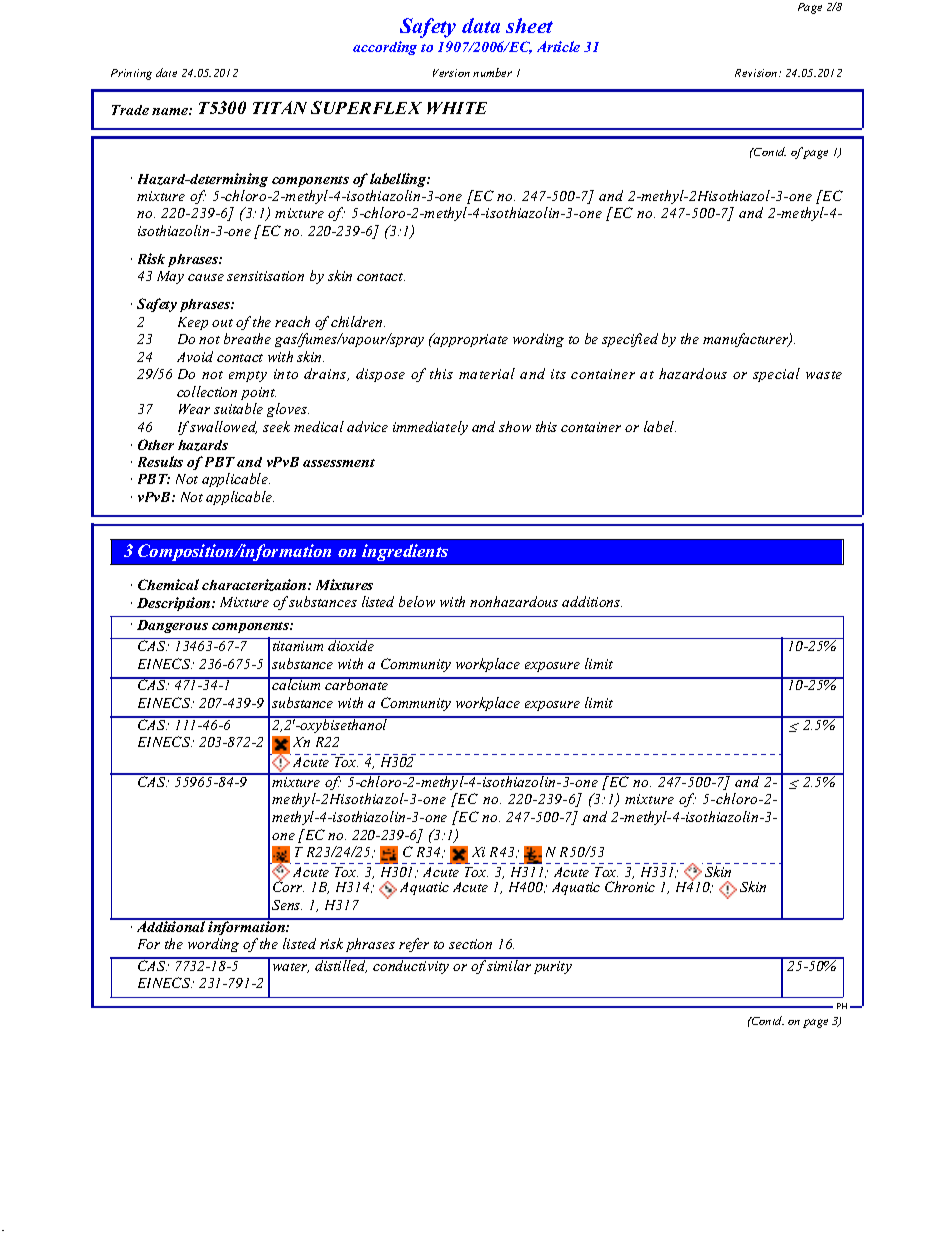 The width and height of the screenshot is (952, 1233). I want to click on cause, so click(206, 277).
